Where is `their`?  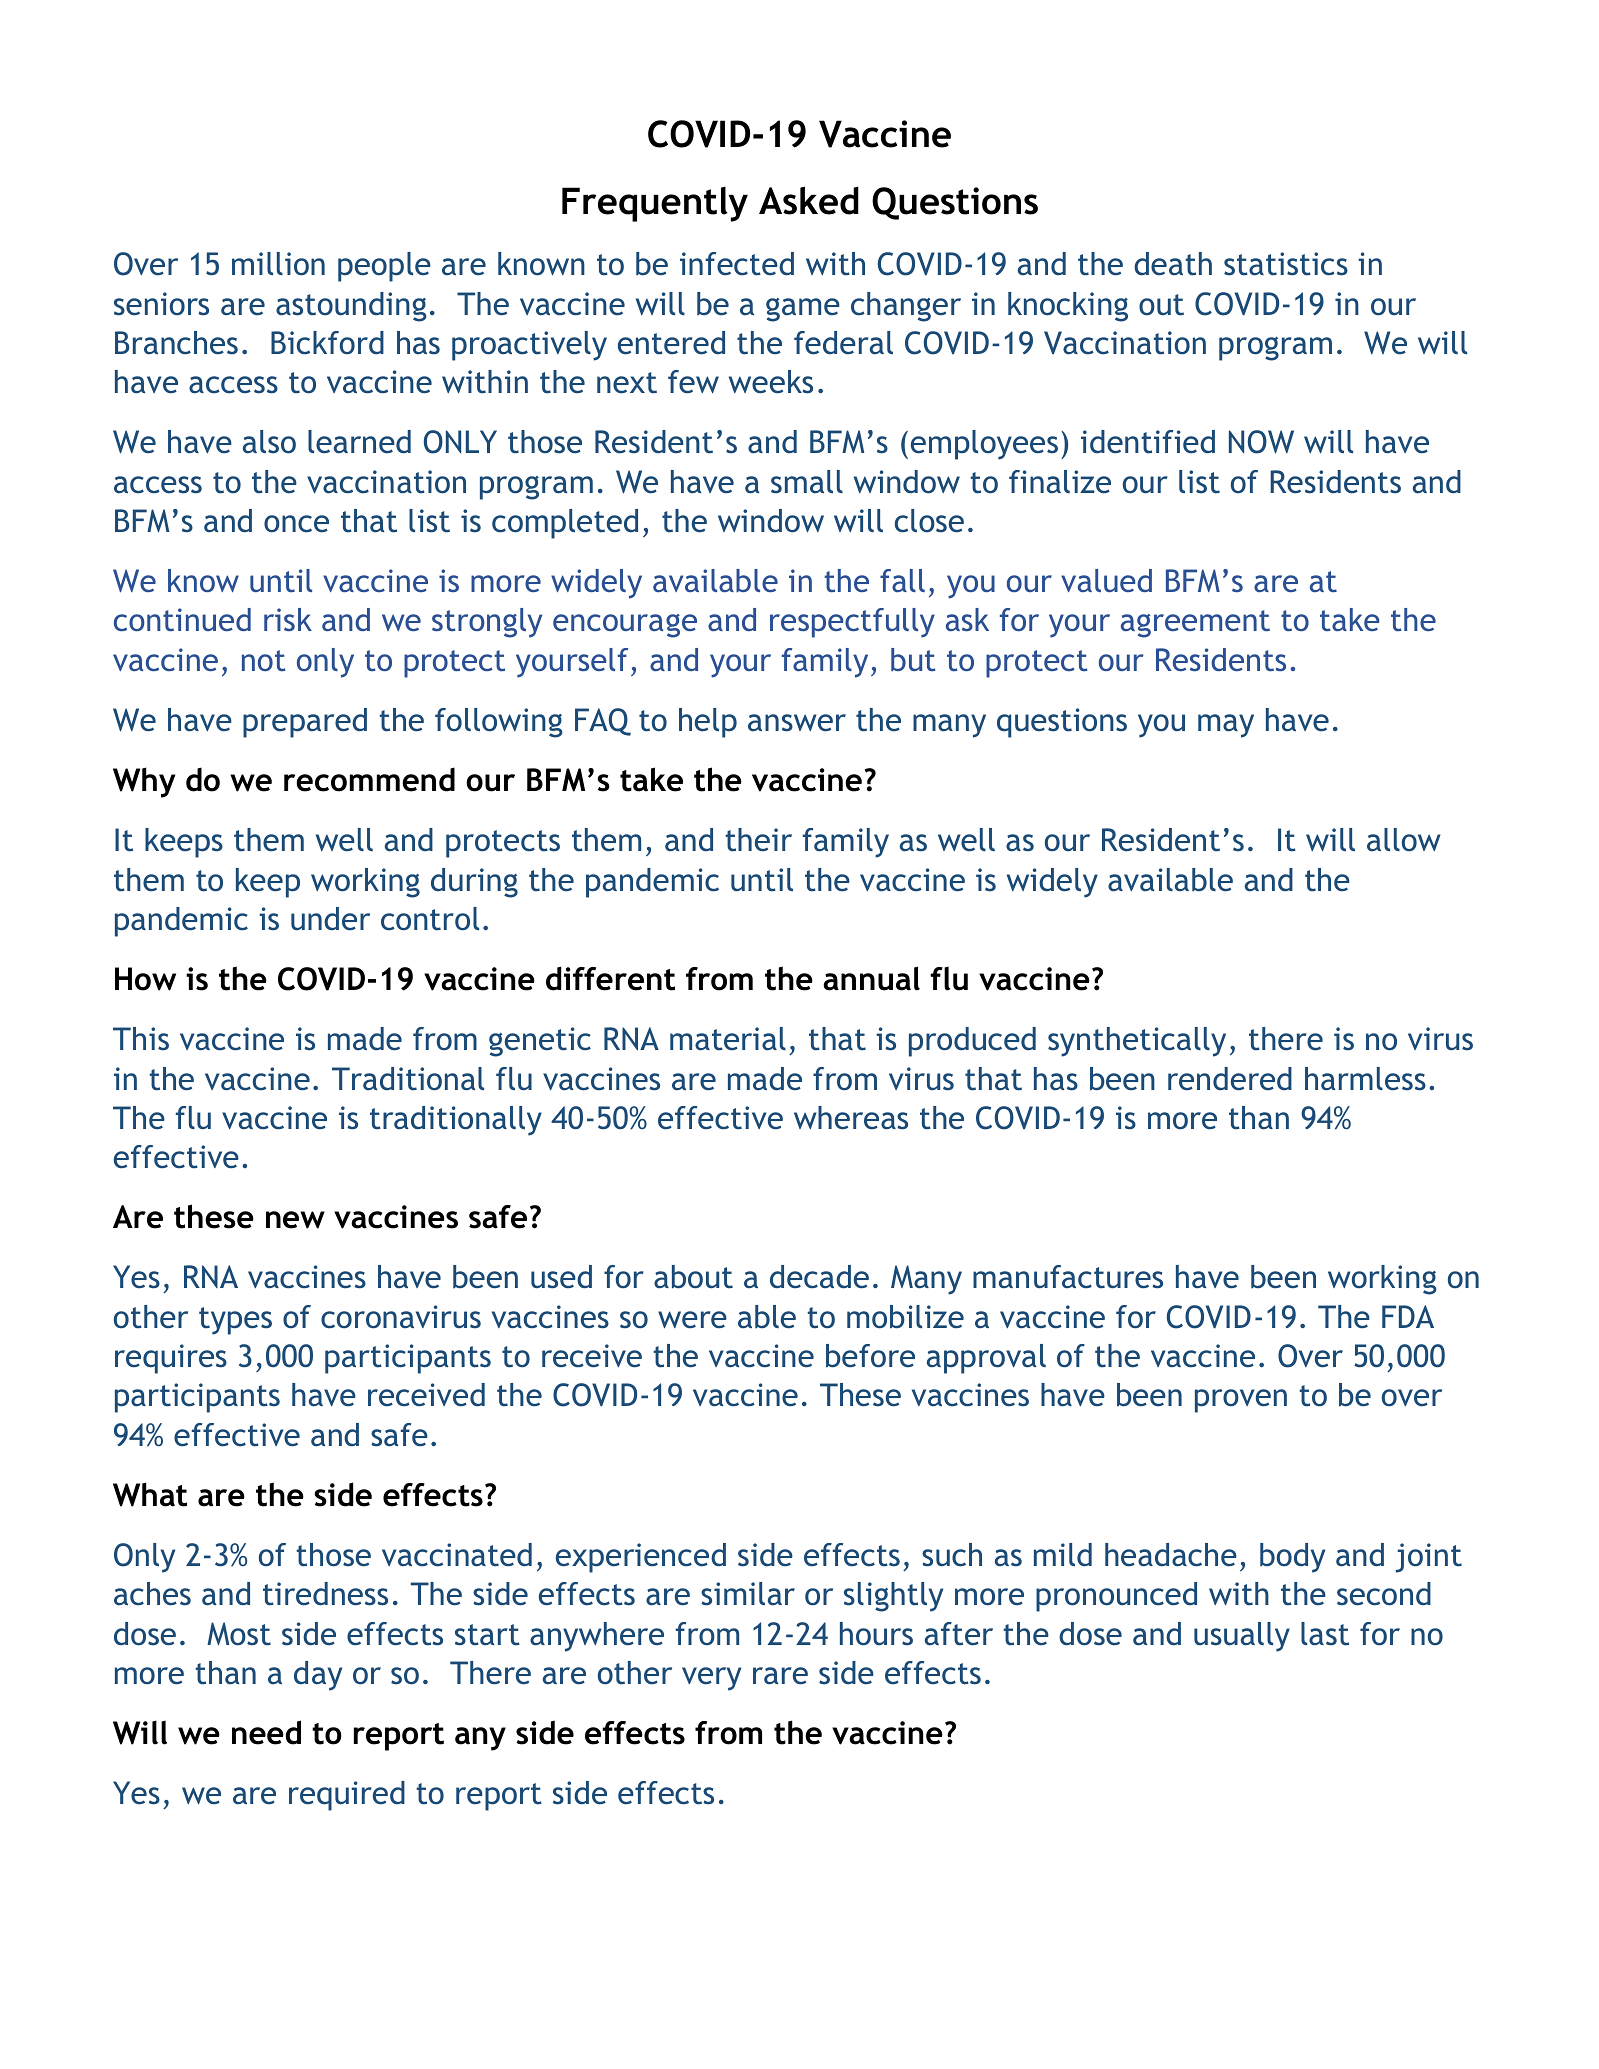 their is located at coordinates (758, 840).
